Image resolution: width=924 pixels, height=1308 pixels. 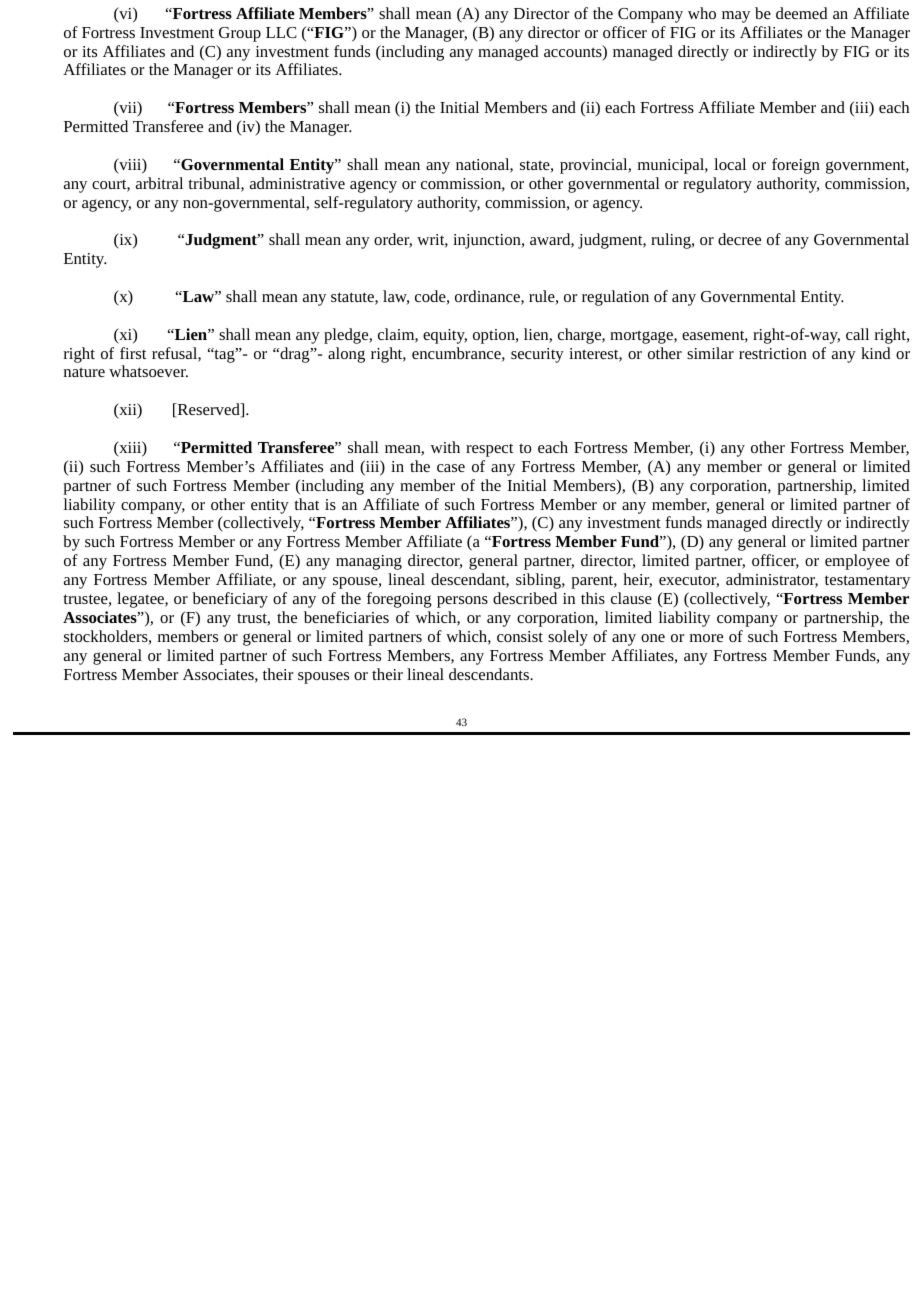 What do you see at coordinates (230, 600) in the screenshot?
I see `beneficiary` at bounding box center [230, 600].
